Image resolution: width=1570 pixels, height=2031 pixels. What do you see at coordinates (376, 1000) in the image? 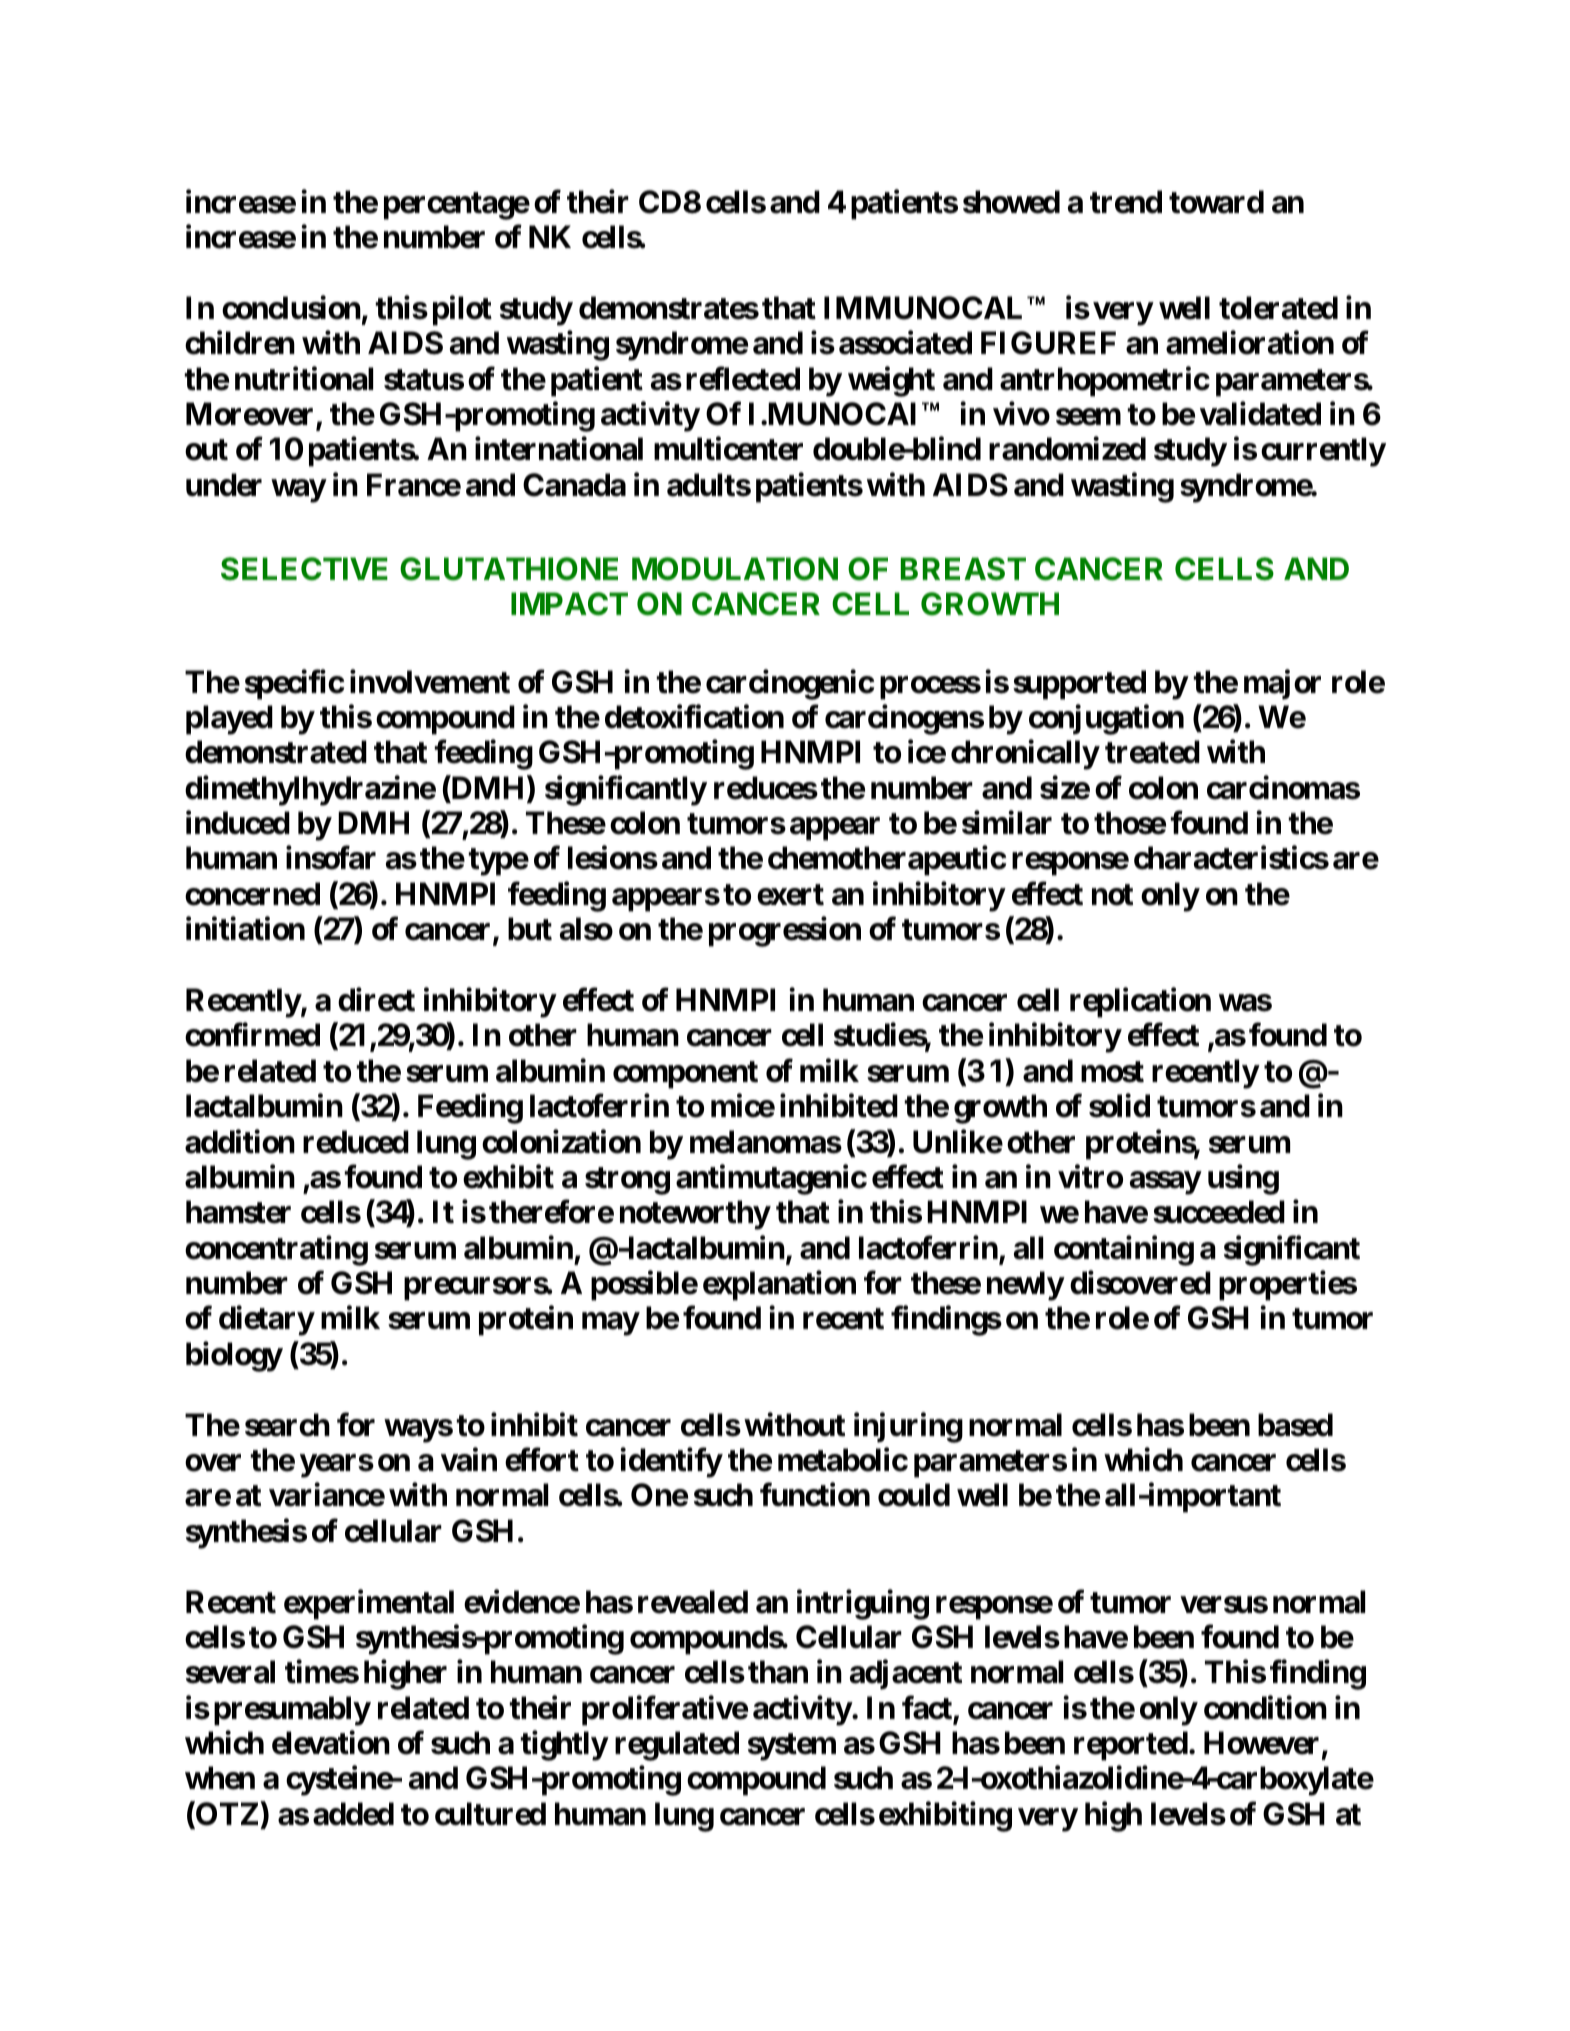
I see `direct` at bounding box center [376, 1000].
